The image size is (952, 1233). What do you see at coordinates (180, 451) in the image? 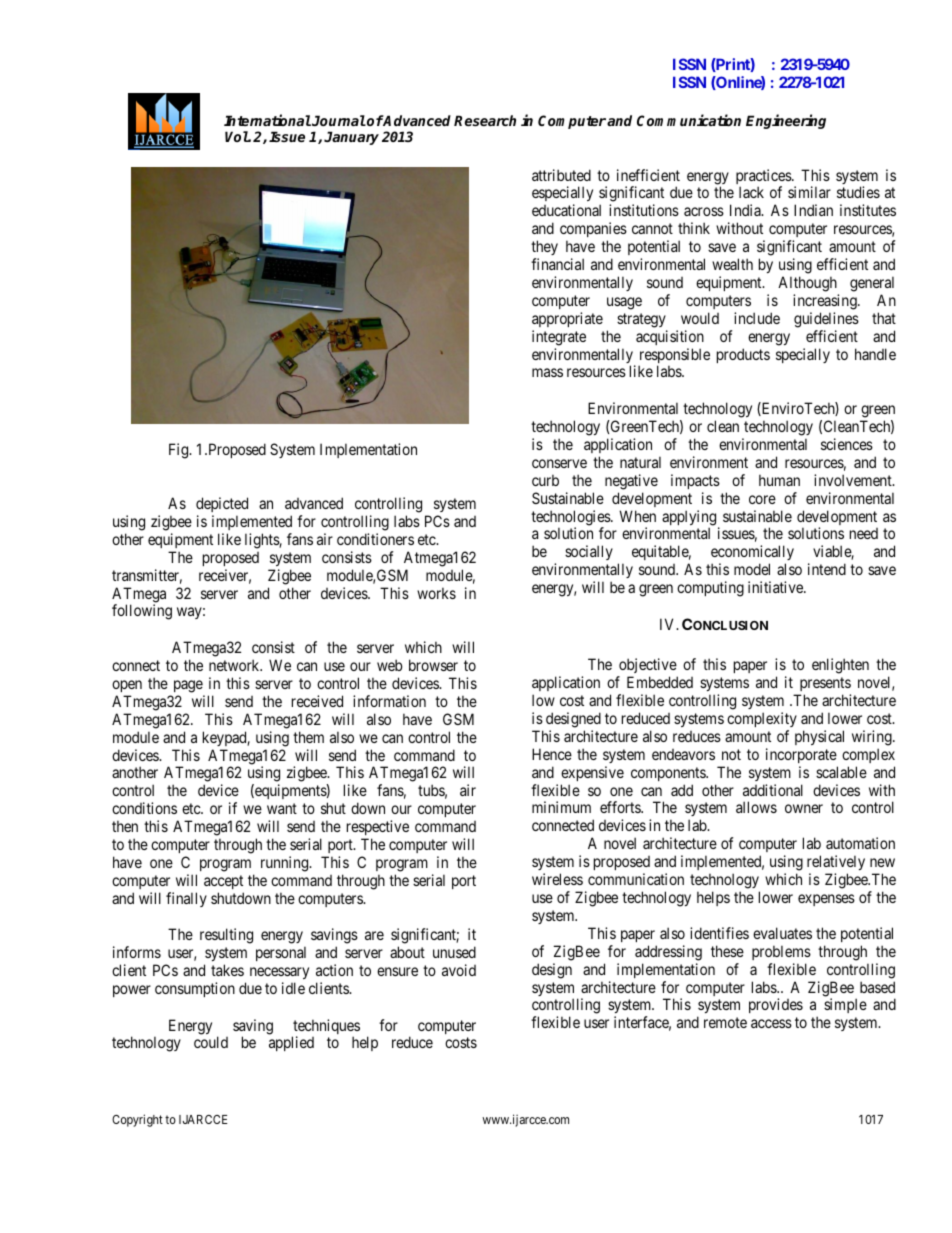
I see `Fig` at bounding box center [180, 451].
